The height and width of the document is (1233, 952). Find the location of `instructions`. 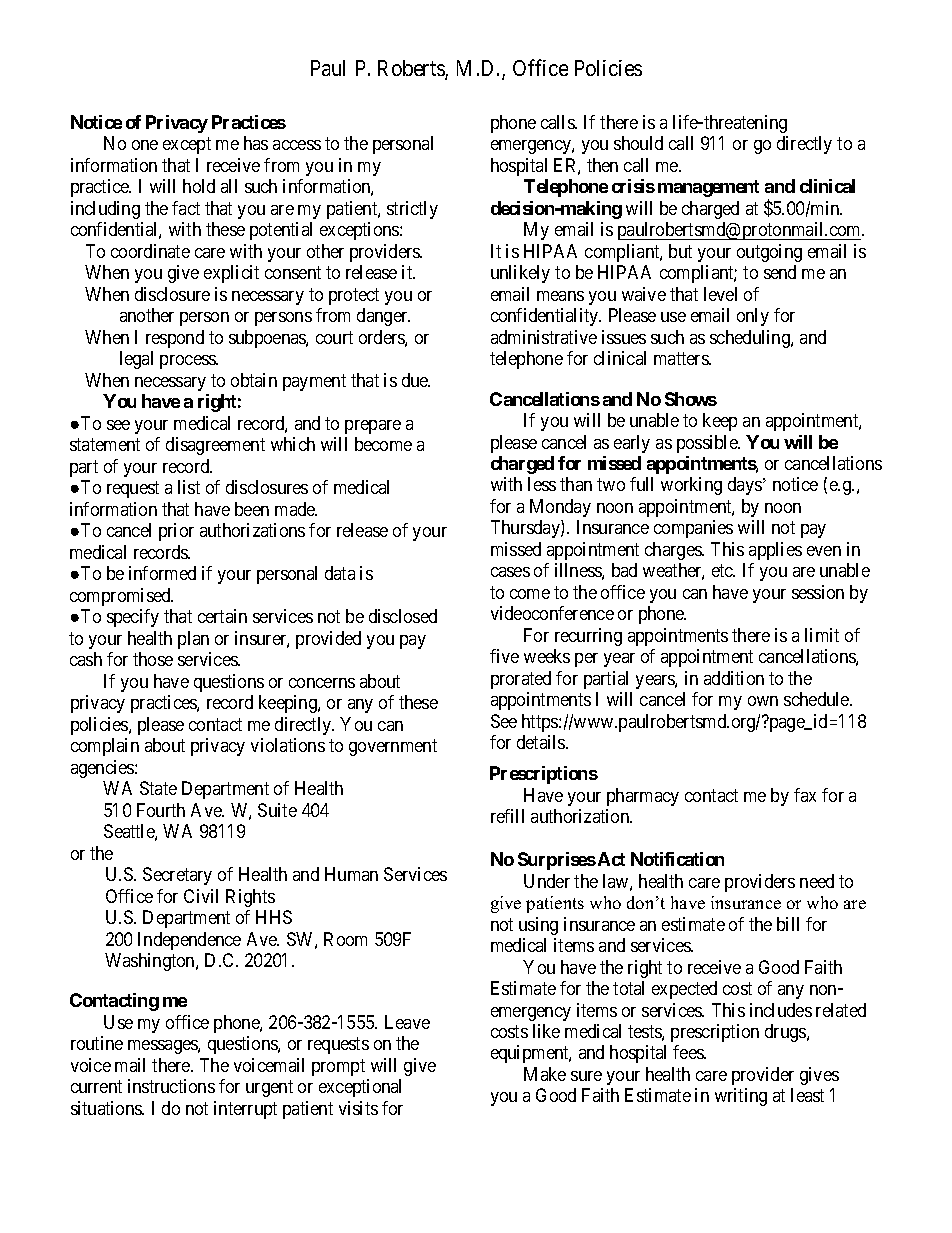

instructions is located at coordinates (171, 1086).
